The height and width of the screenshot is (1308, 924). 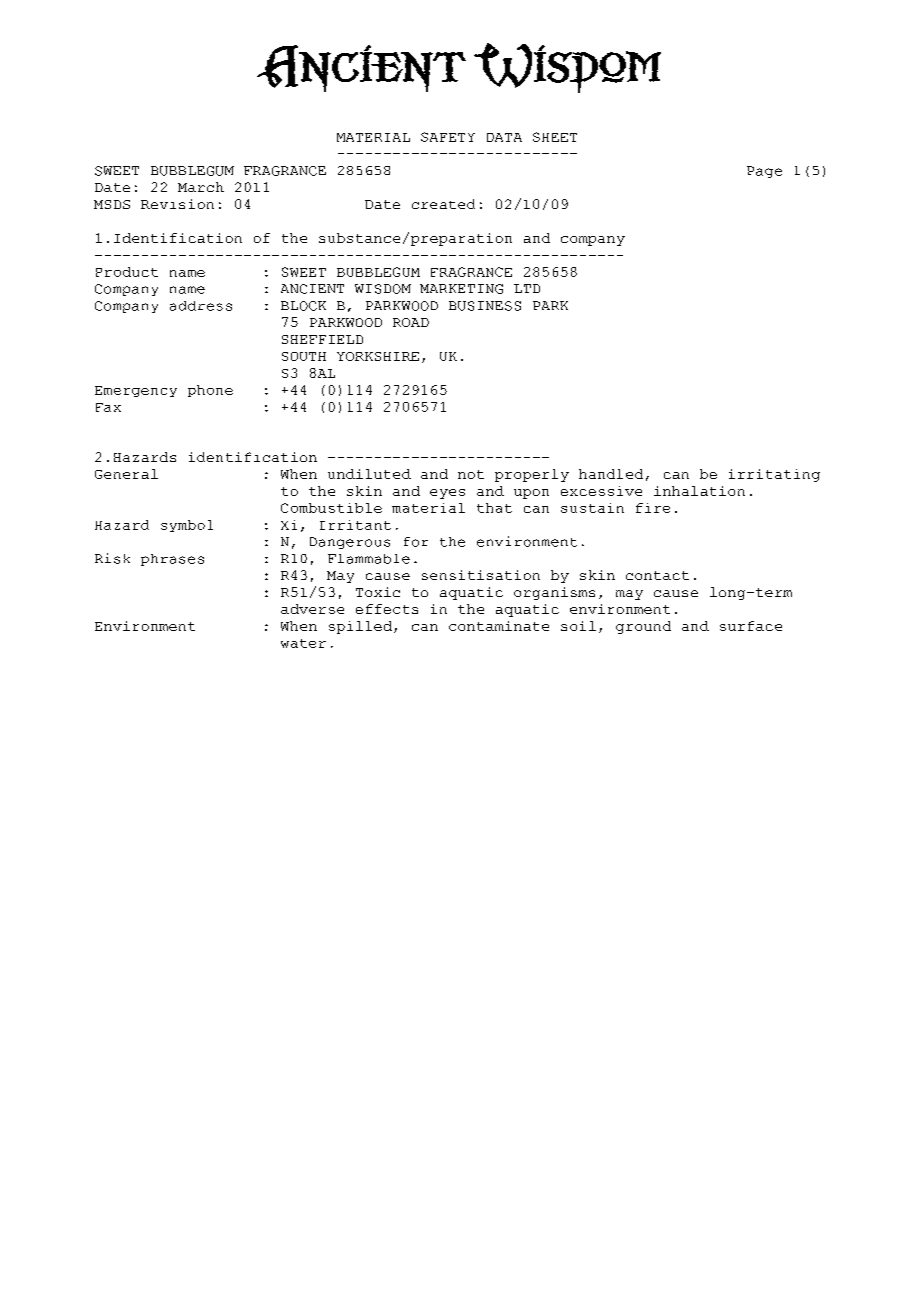 What do you see at coordinates (764, 172) in the screenshot?
I see `Page` at bounding box center [764, 172].
